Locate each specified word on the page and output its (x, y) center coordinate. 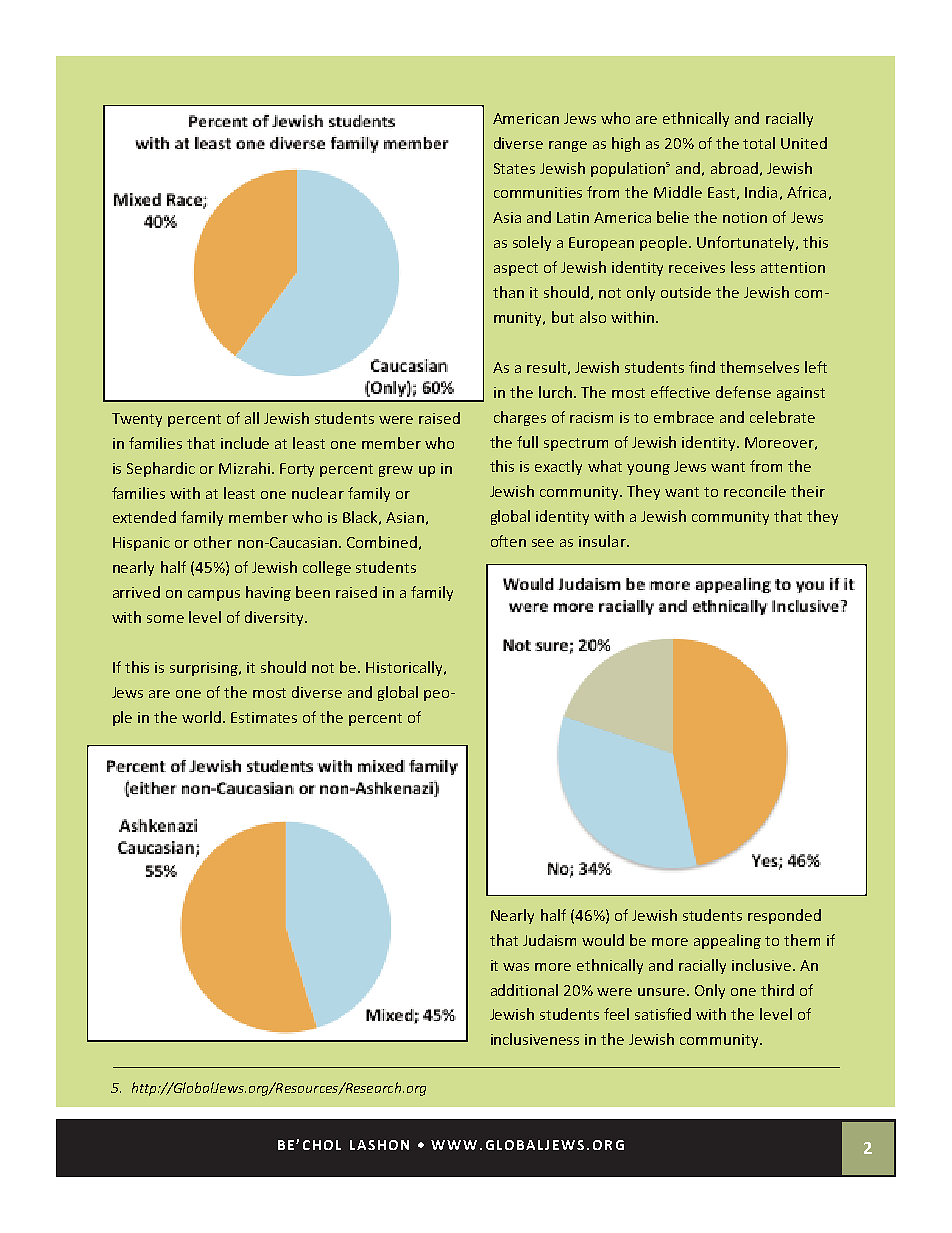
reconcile (755, 491)
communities (538, 192)
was (516, 967)
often (508, 541)
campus (214, 595)
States (514, 168)
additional (524, 990)
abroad (734, 168)
